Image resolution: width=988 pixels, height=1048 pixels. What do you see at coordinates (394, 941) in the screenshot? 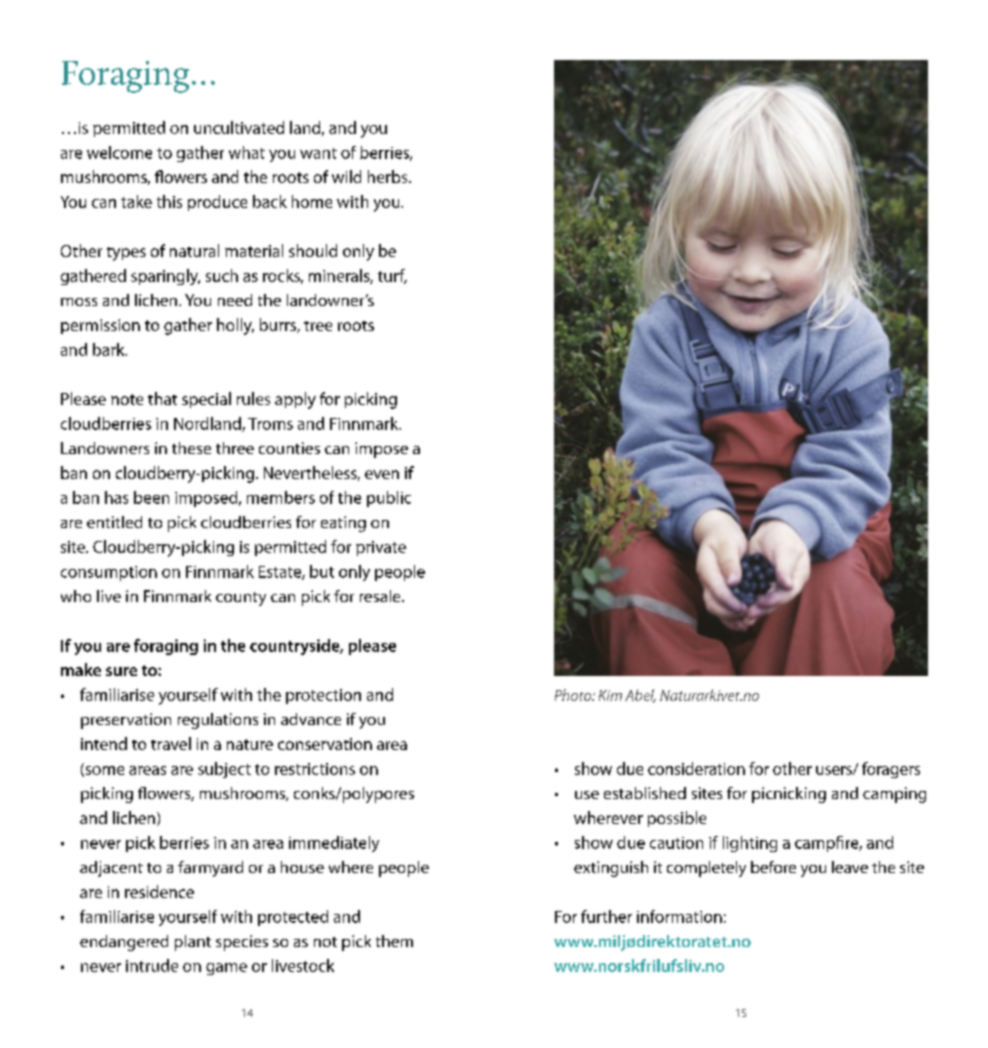
I see `them` at bounding box center [394, 941].
